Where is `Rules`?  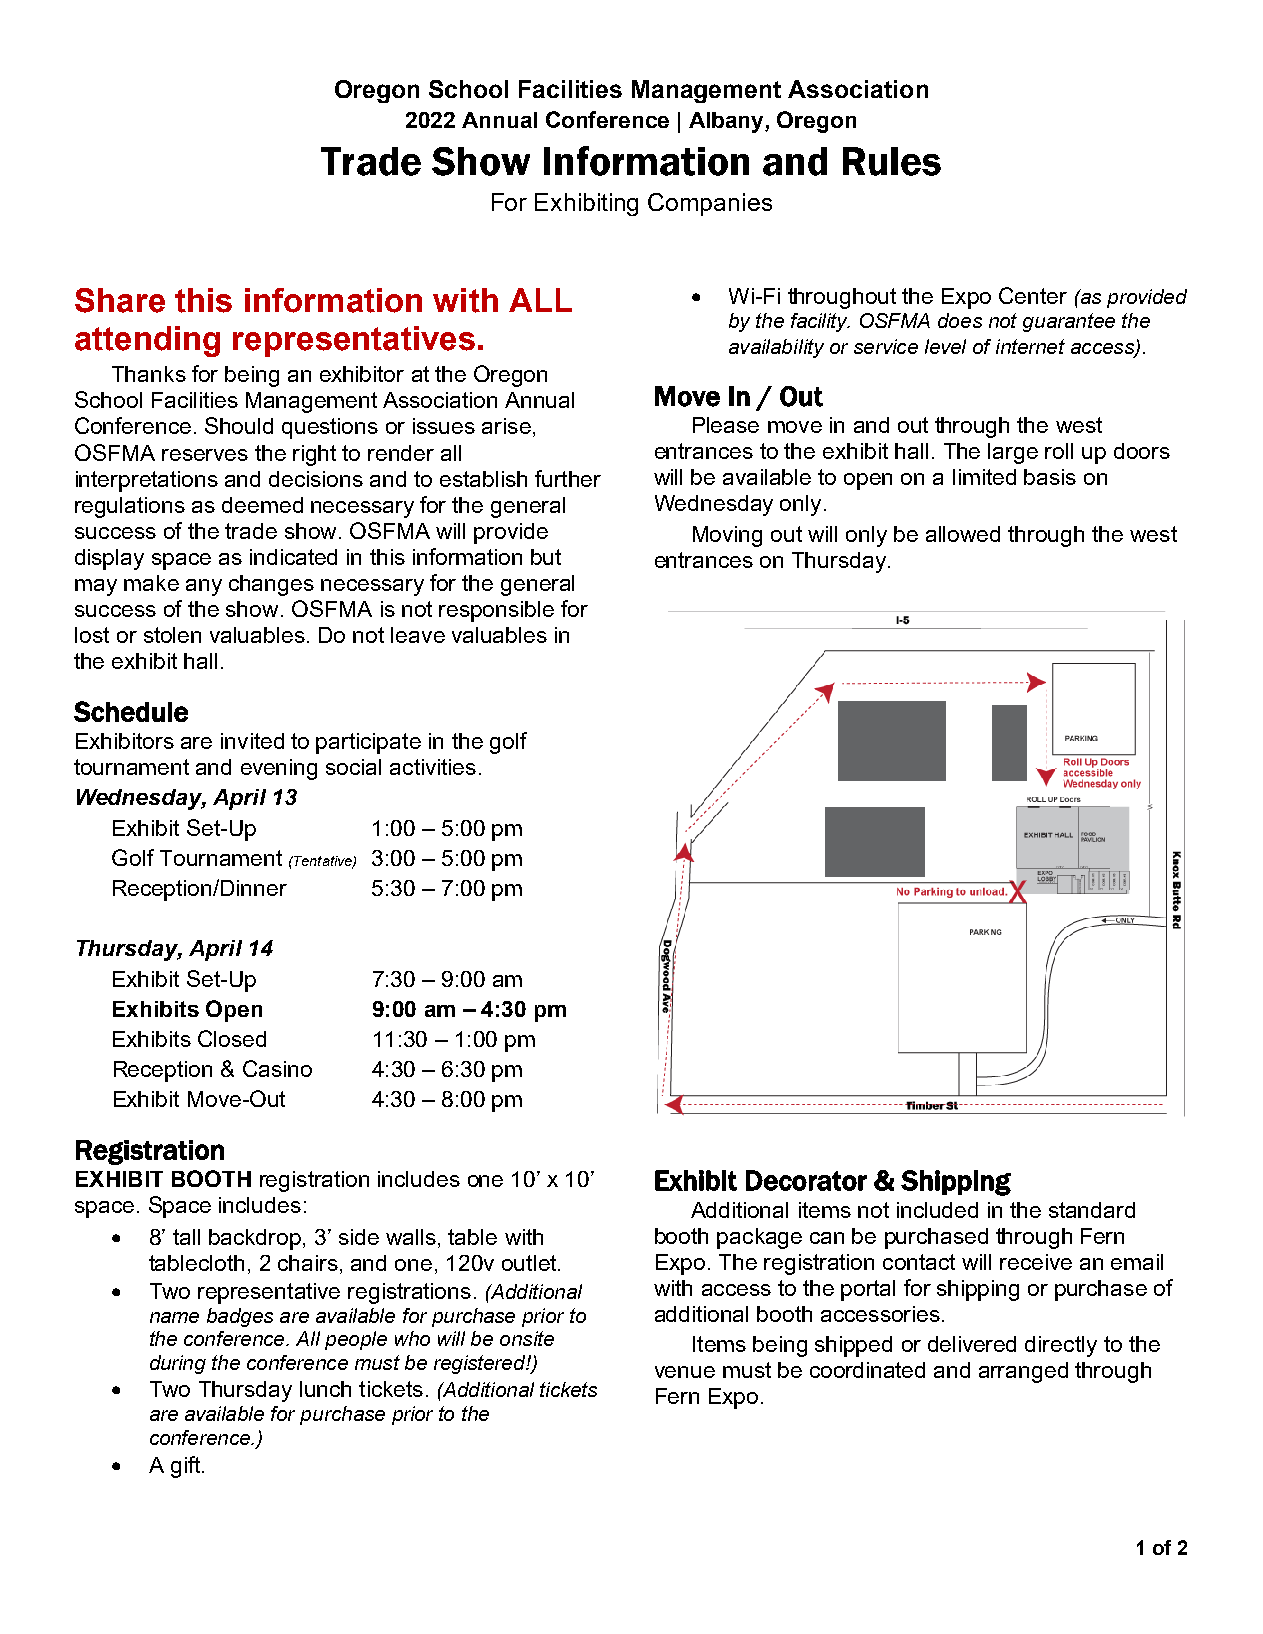 Rules is located at coordinates (892, 161).
